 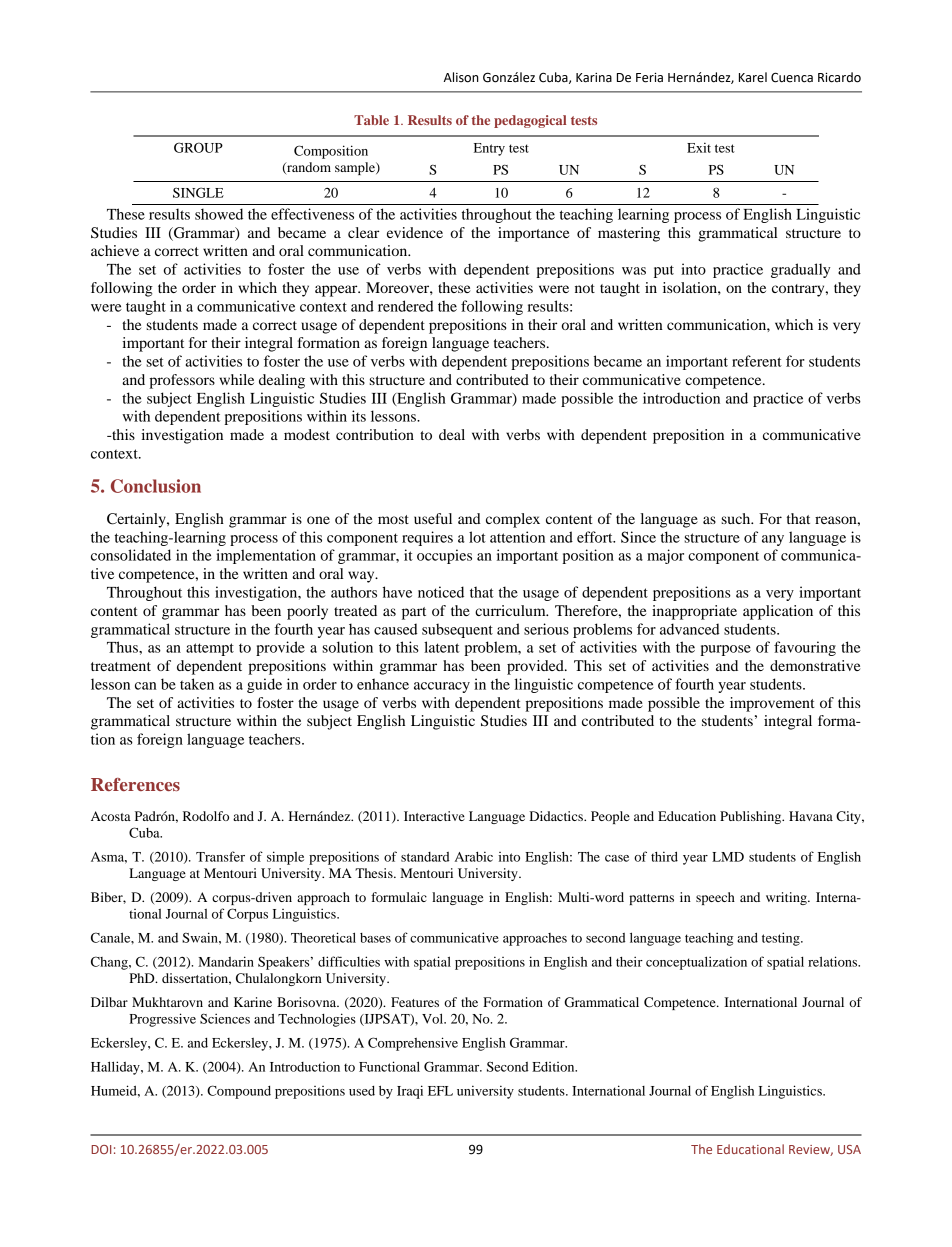 What do you see at coordinates (433, 518) in the screenshot?
I see `useful` at bounding box center [433, 518].
